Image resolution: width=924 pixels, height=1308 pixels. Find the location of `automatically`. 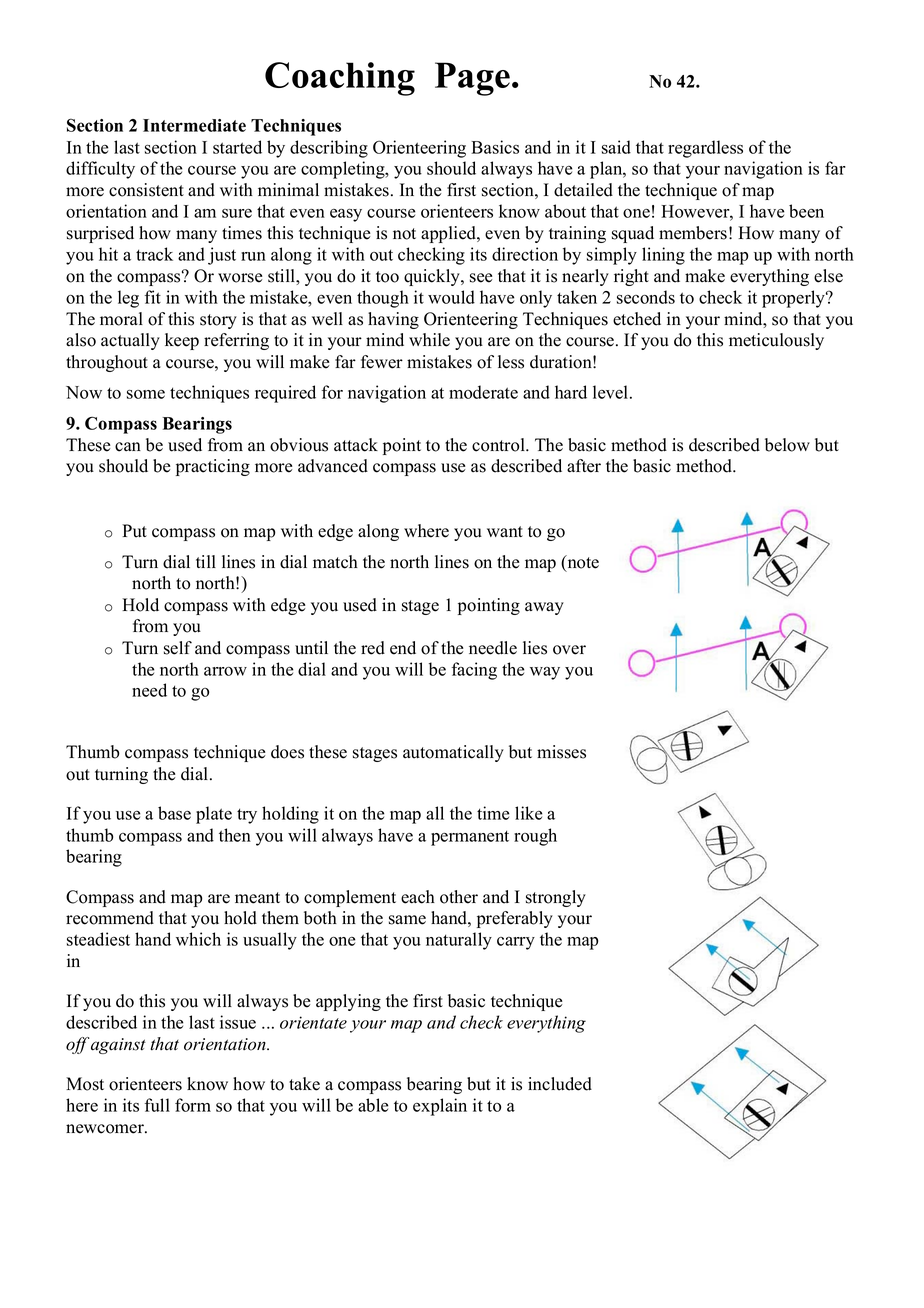

automatically is located at coordinates (453, 753).
